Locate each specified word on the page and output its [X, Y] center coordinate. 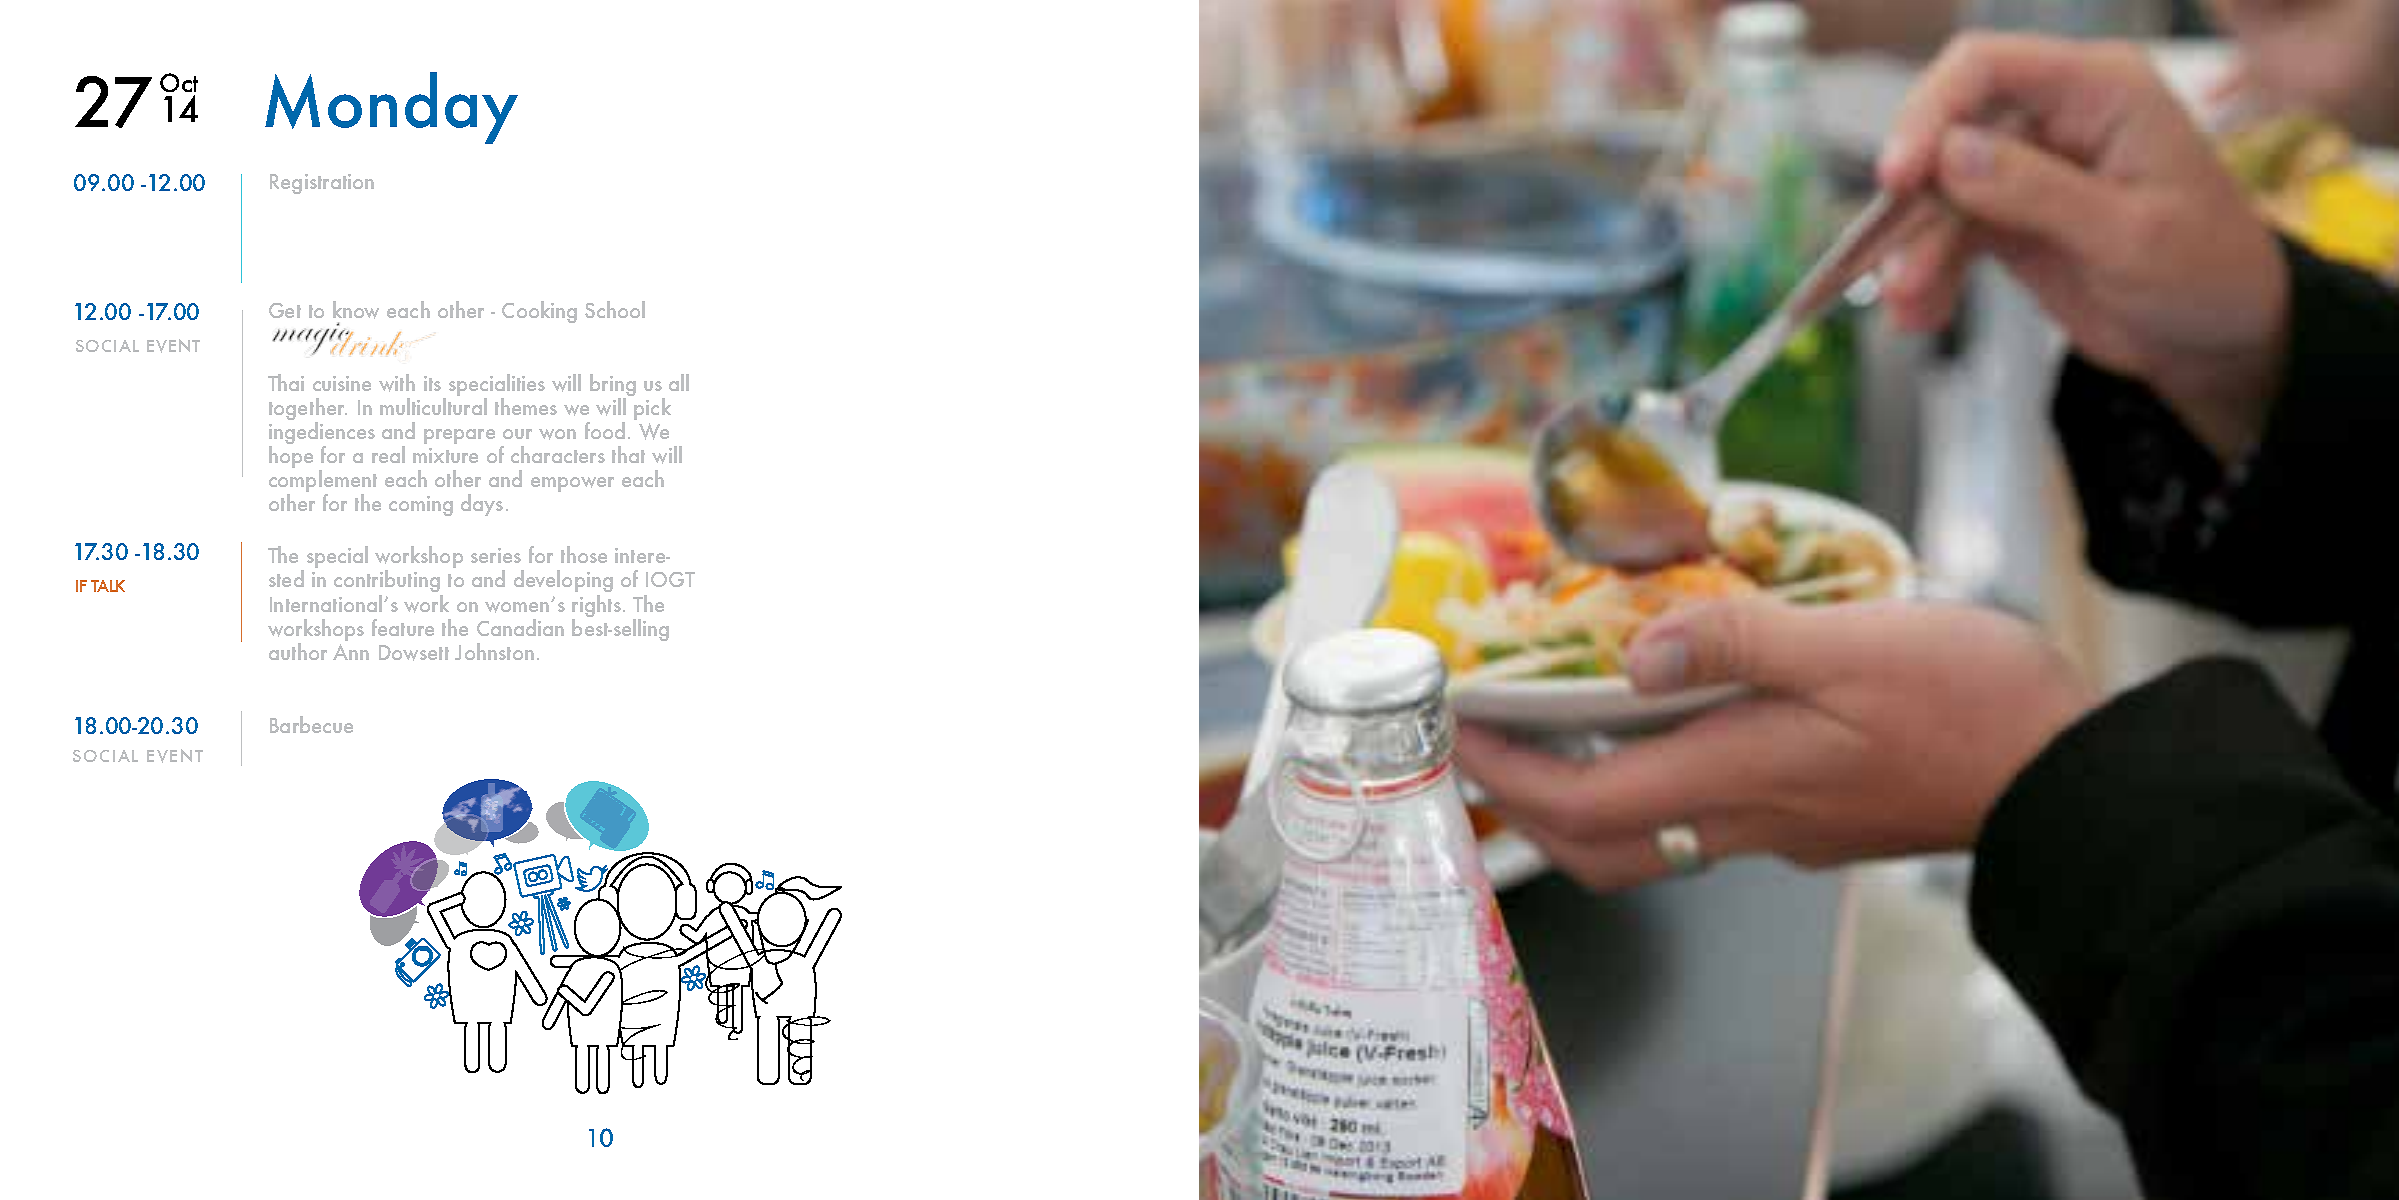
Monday [391, 108]
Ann [351, 652]
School [615, 309]
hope [291, 457]
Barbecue [311, 724]
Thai [286, 382]
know [356, 310]
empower [572, 484]
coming [421, 506]
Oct [179, 82]
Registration [322, 184]
